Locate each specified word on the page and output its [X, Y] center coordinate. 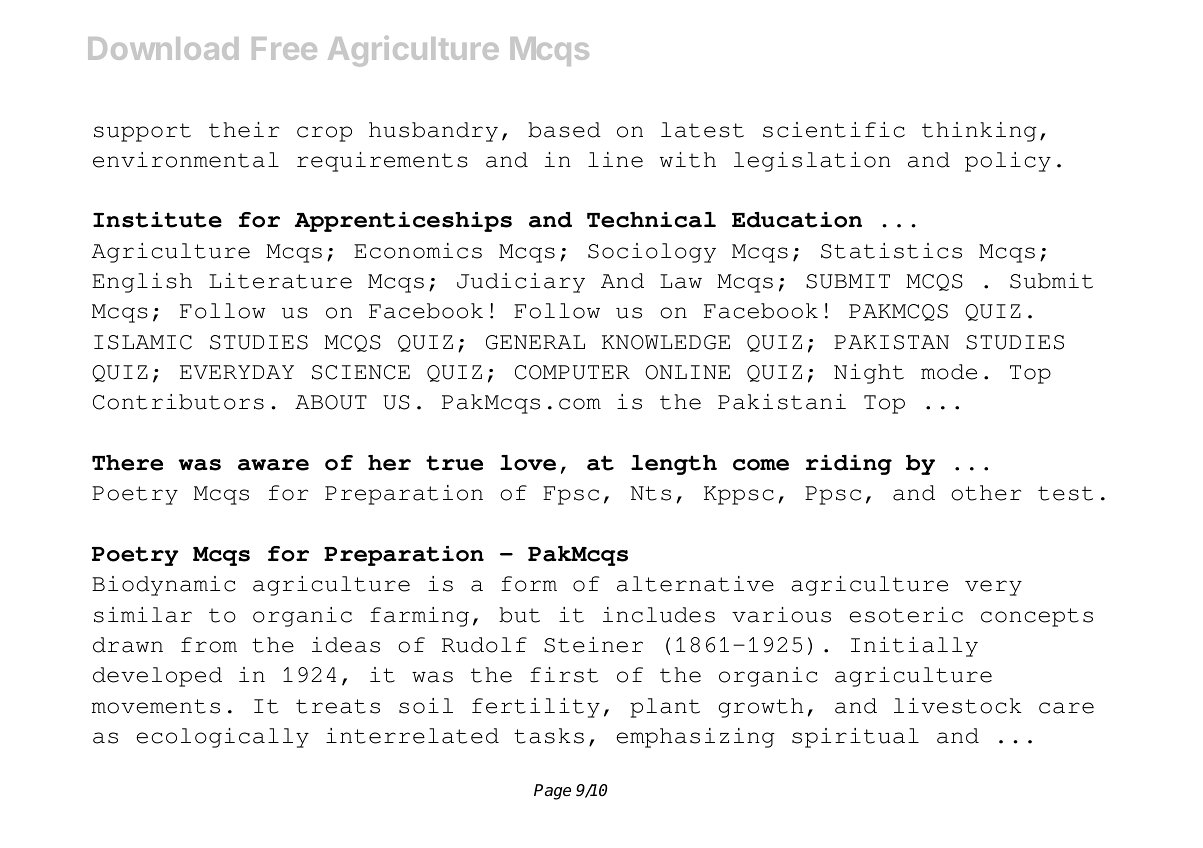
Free [284, 48]
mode [949, 372]
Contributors [178, 402]
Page [552, 792]
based [564, 130]
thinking [979, 132]
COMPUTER [572, 372]
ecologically [223, 738]
